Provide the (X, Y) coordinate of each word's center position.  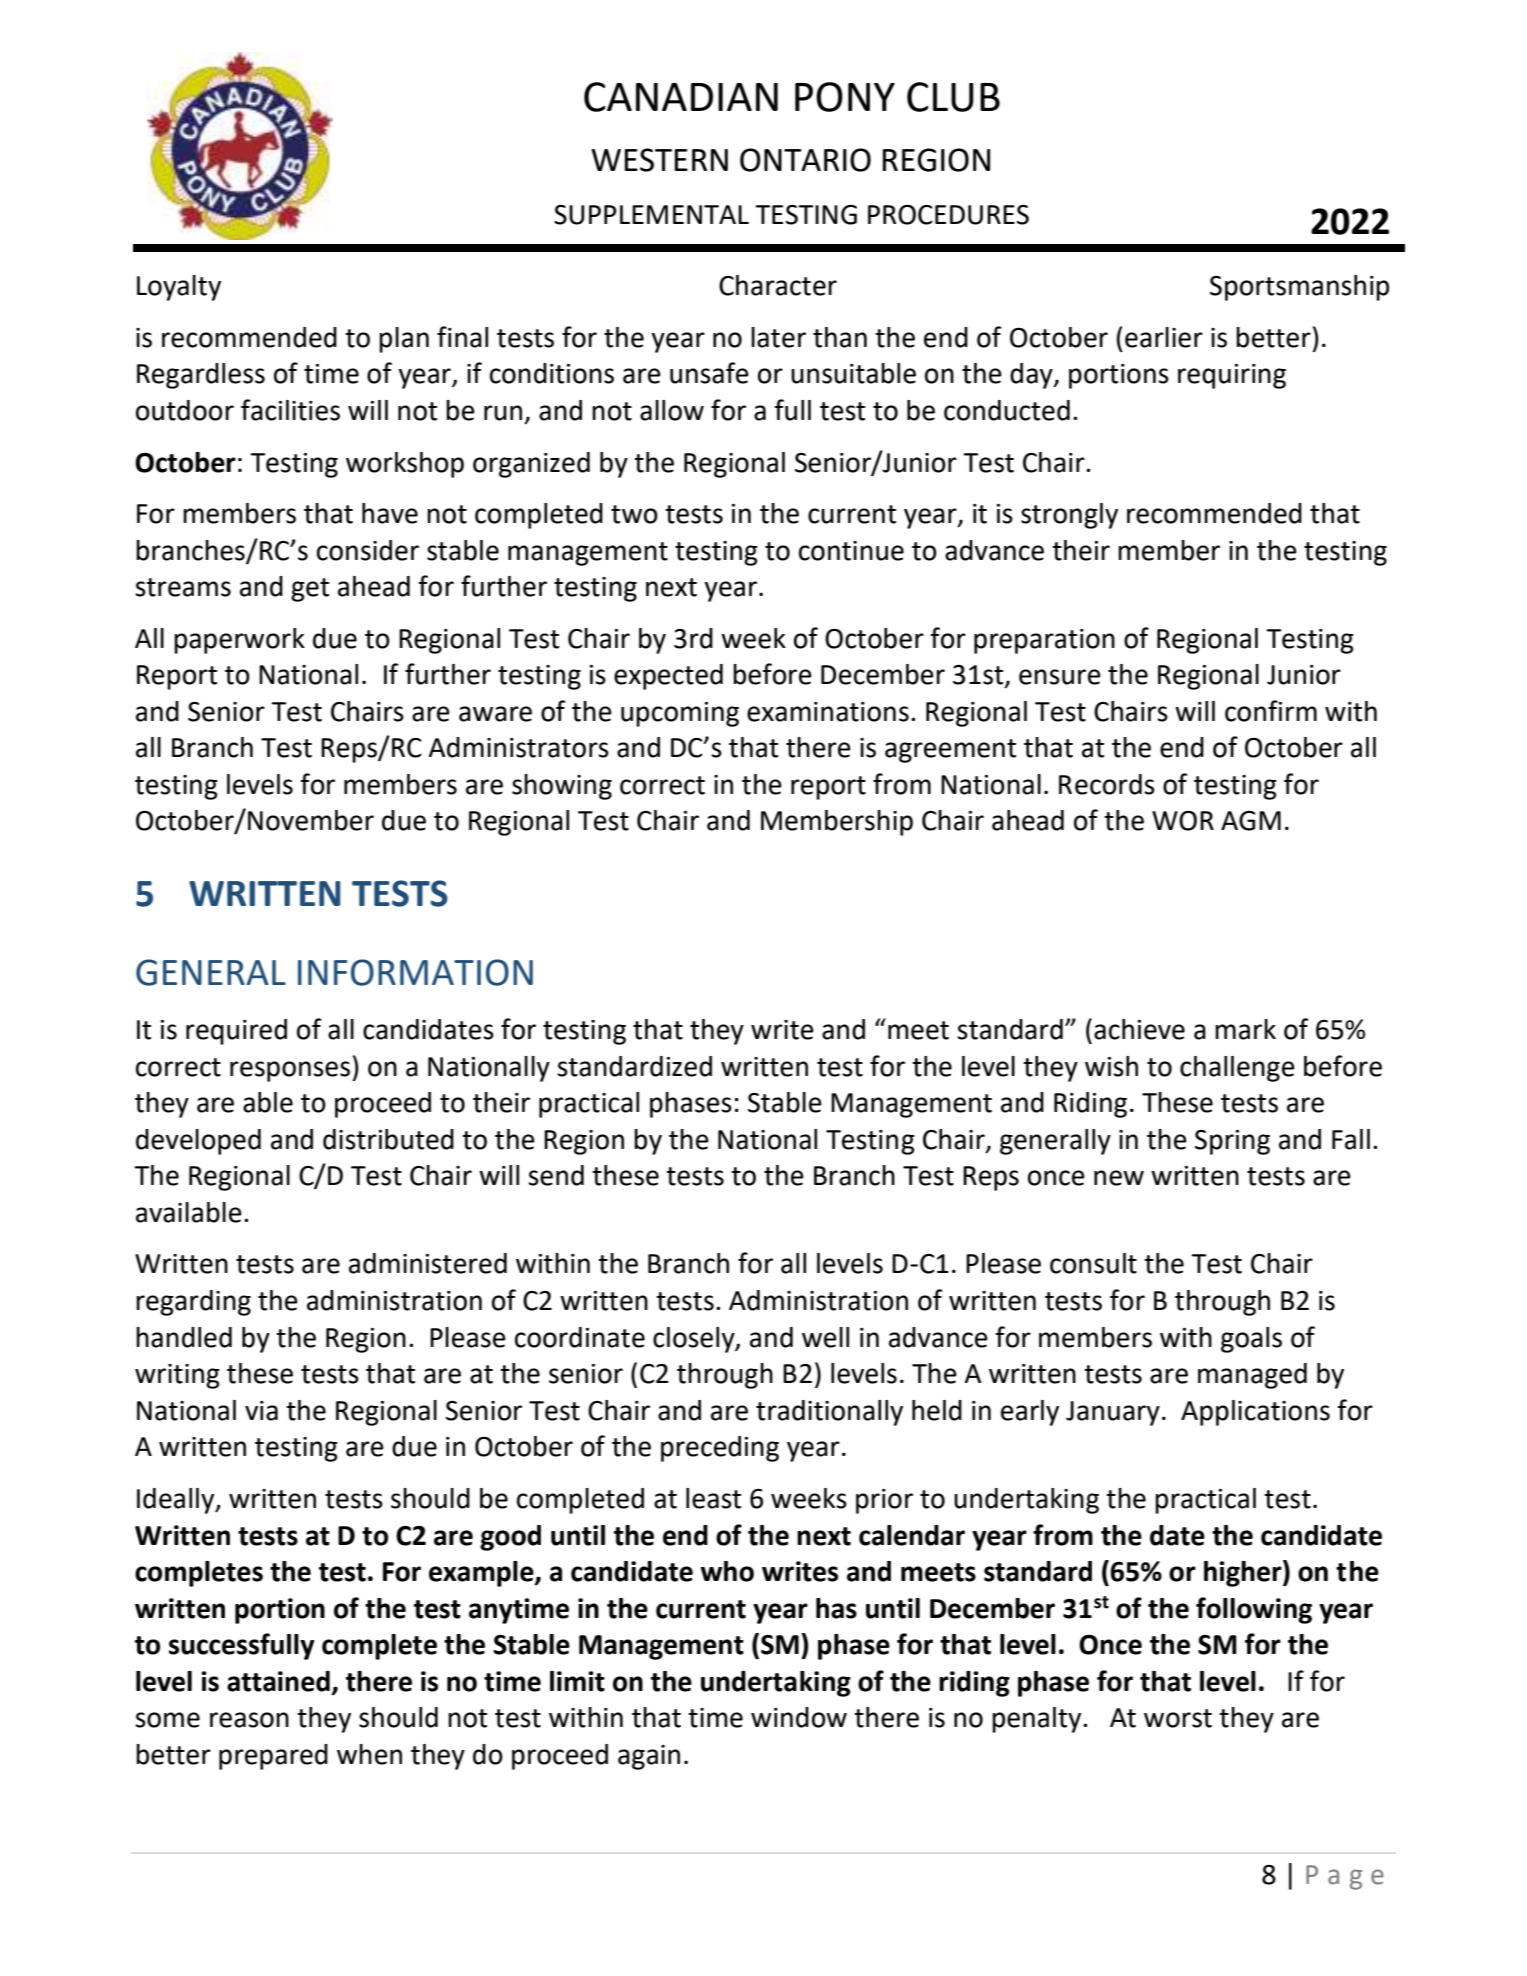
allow (672, 410)
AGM (1251, 821)
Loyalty (179, 288)
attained (278, 1681)
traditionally (829, 1413)
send (556, 1175)
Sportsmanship (1299, 288)
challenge (1237, 1069)
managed (1252, 1376)
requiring (1232, 376)
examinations (828, 712)
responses (290, 1071)
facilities (290, 410)
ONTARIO (805, 160)
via (261, 1411)
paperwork (239, 641)
